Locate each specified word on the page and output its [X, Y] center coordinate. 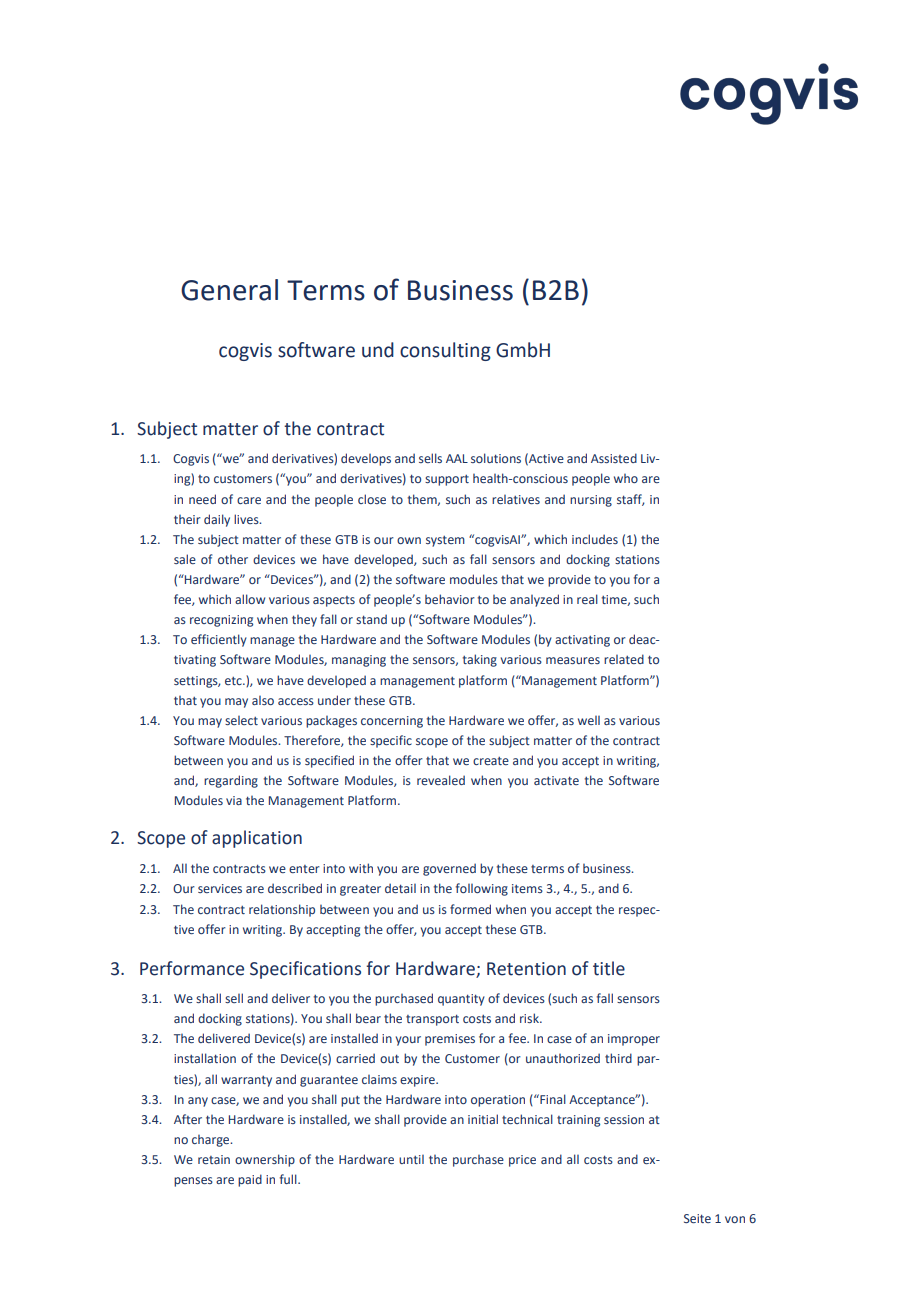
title [609, 968]
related [624, 659]
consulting [445, 351]
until [411, 1159]
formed [470, 909]
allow [250, 599]
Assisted [614, 458]
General [229, 290]
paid [250, 1180]
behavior [450, 599]
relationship [282, 910]
